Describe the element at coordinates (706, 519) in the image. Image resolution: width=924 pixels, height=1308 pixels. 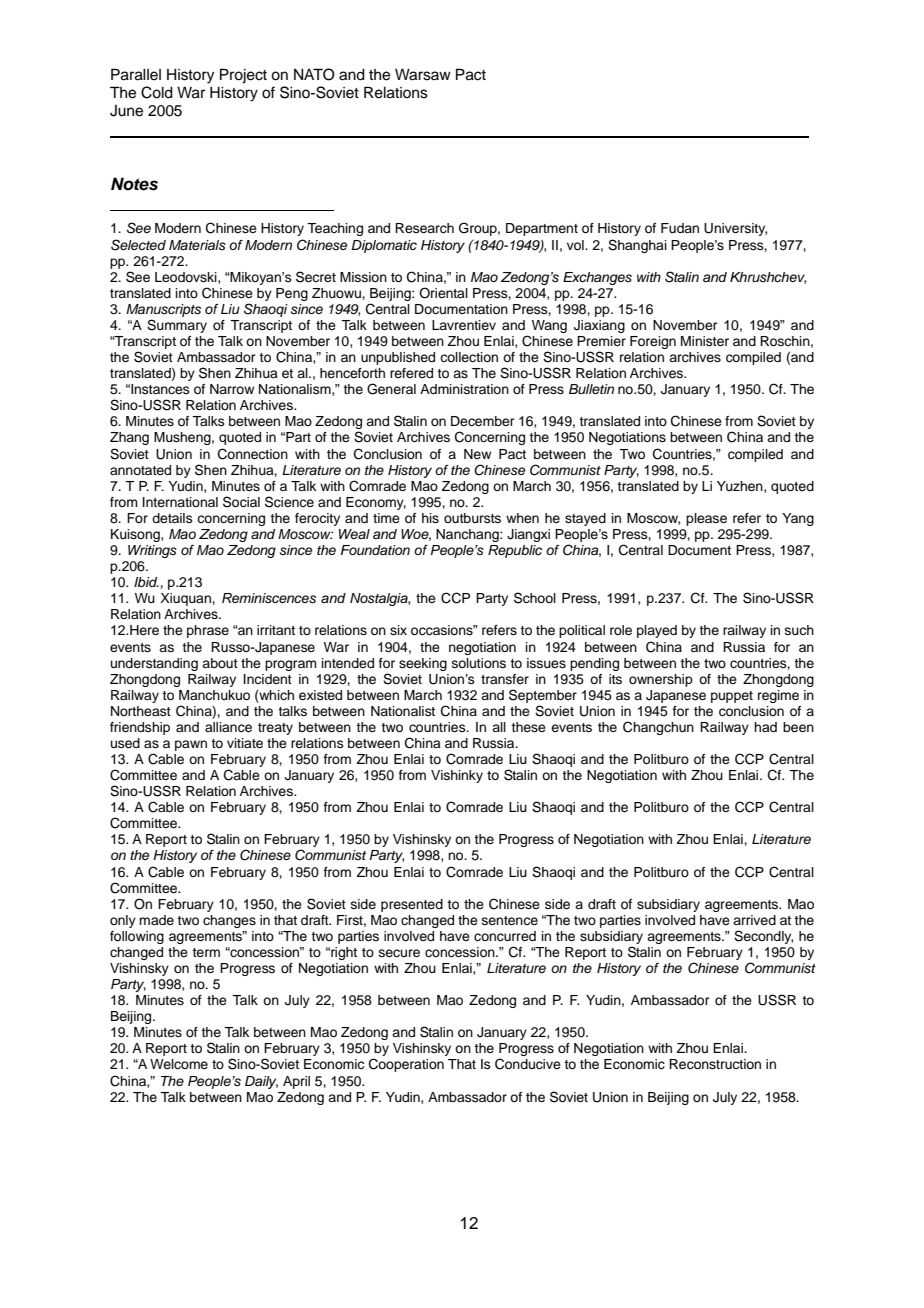
I see `please` at that location.
